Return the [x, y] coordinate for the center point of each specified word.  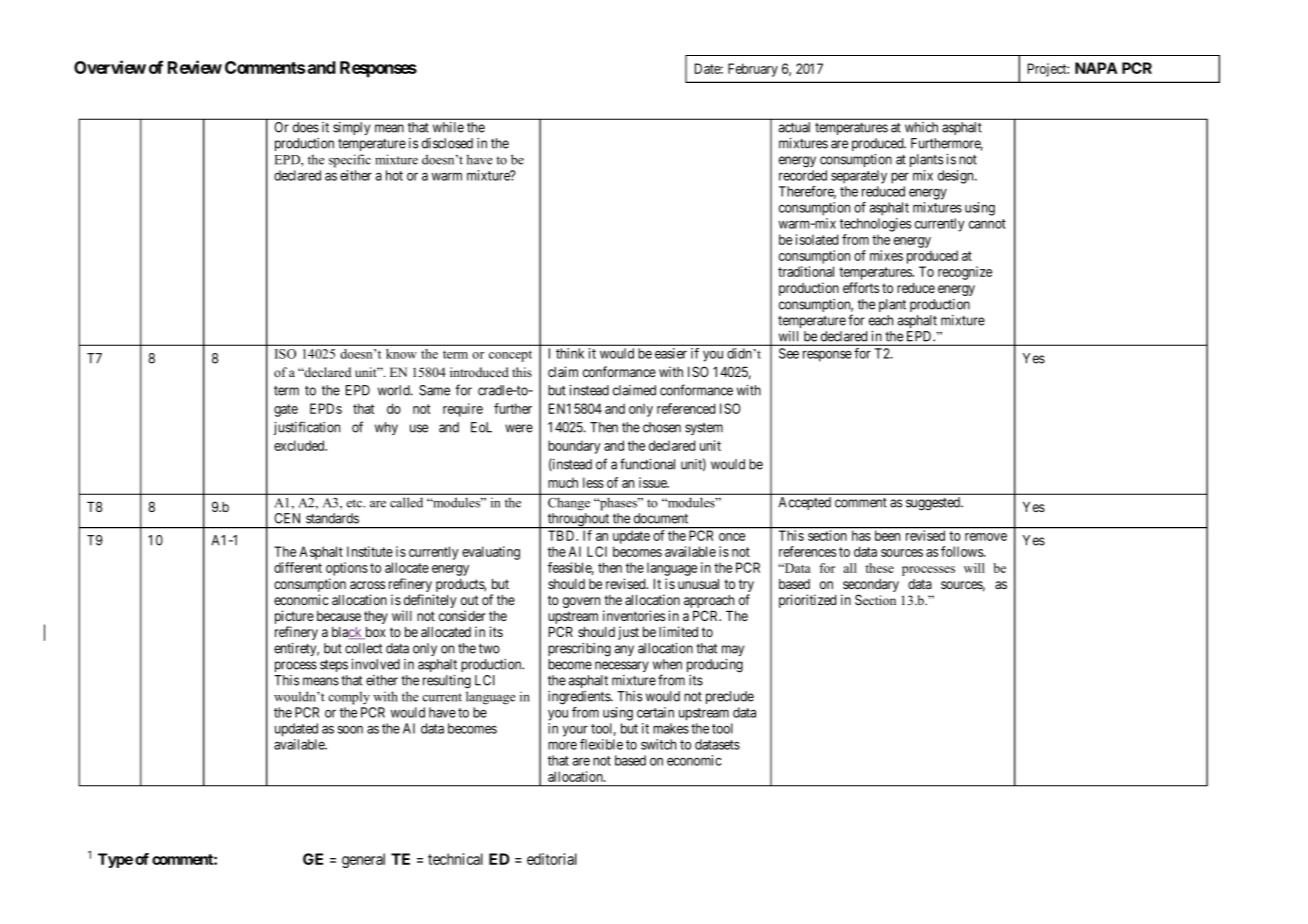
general [363, 860]
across [367, 585]
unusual [698, 584]
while [448, 127]
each [881, 320]
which [921, 127]
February [753, 70]
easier [671, 353]
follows [963, 551]
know [401, 354]
